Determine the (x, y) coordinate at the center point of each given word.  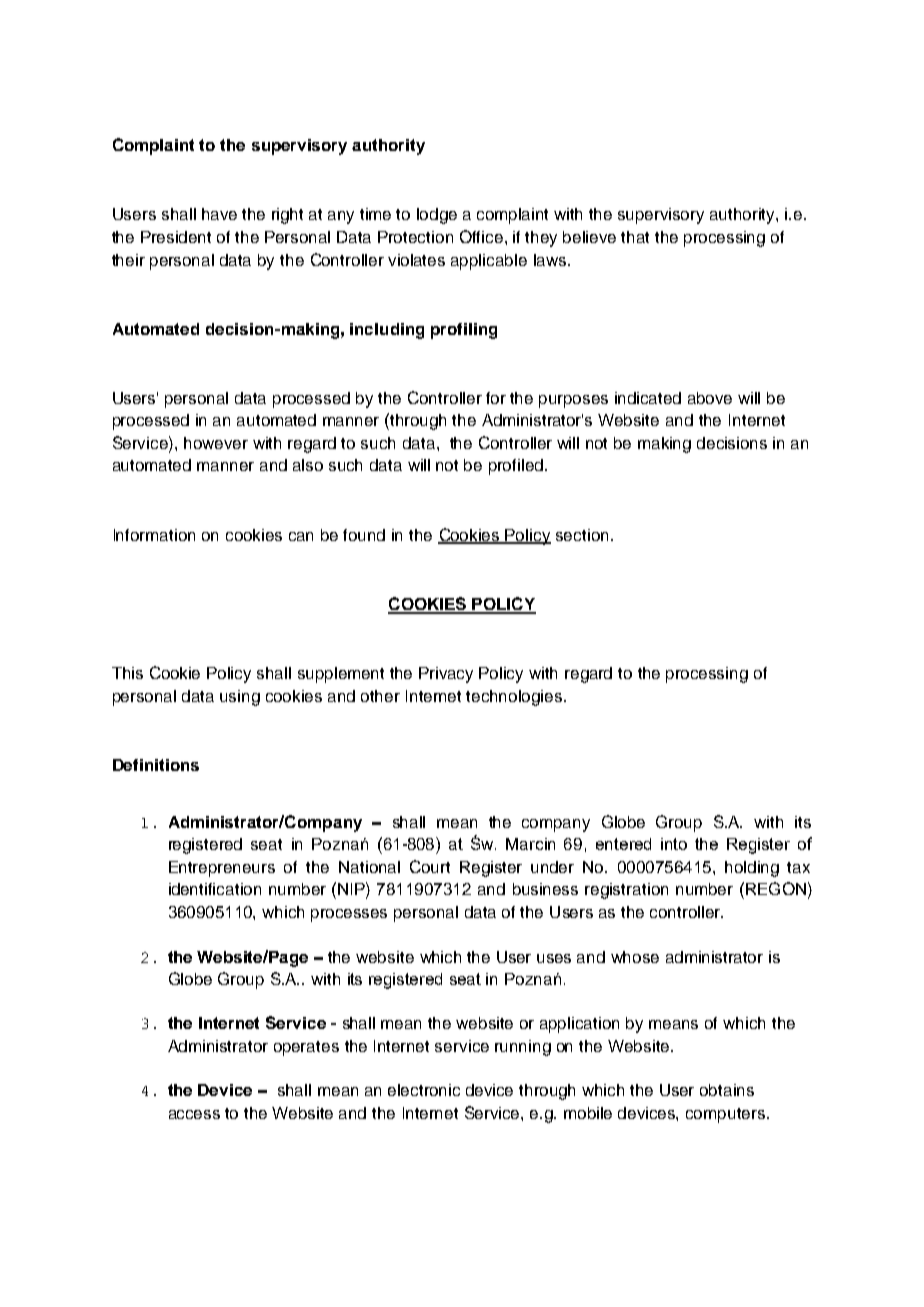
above (710, 398)
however (216, 443)
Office (483, 236)
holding (752, 869)
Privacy (446, 675)
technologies (515, 698)
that (635, 237)
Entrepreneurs (222, 869)
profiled (516, 467)
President (176, 237)
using (240, 698)
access (194, 1114)
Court (430, 866)
